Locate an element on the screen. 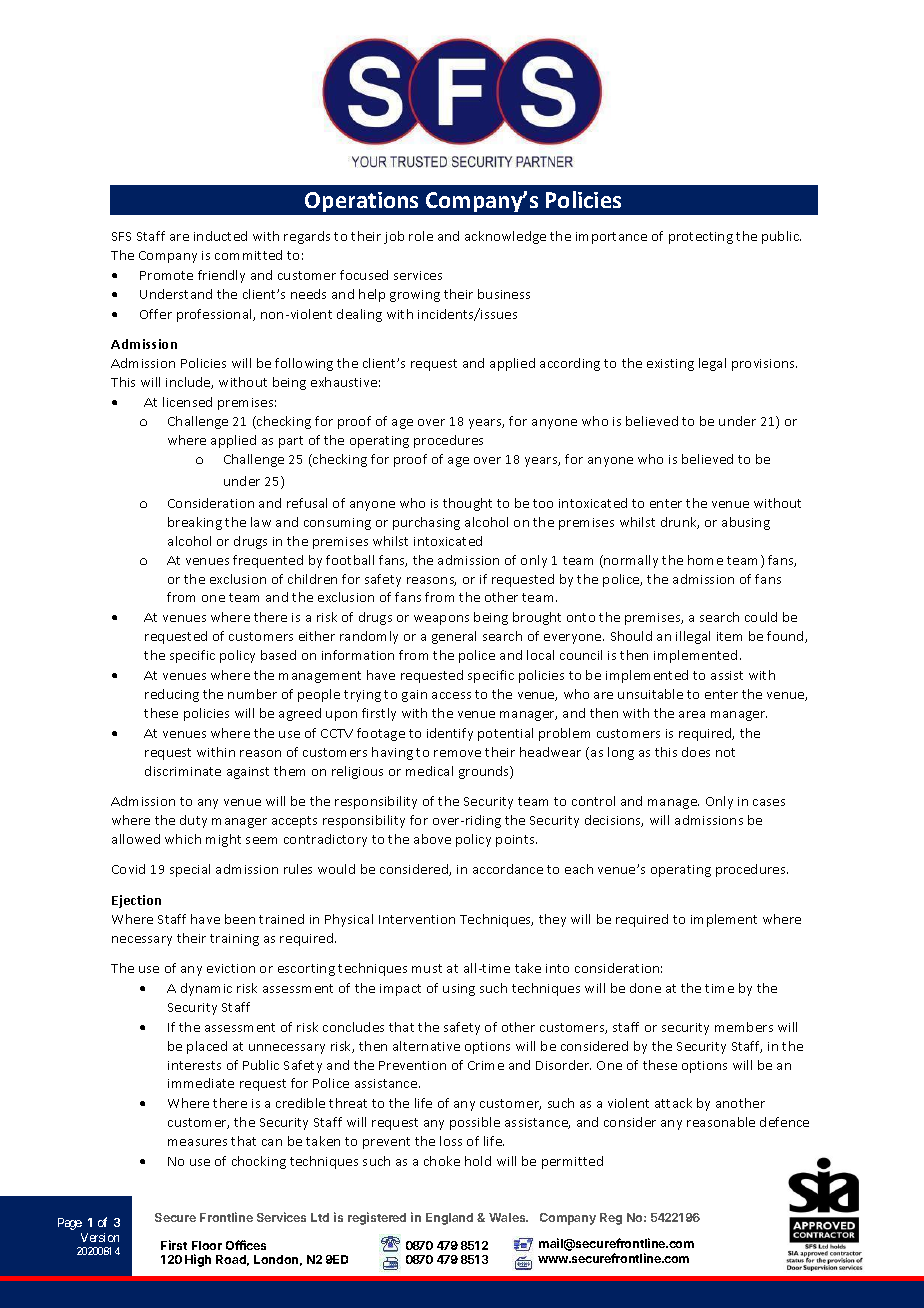 This screenshot has width=924, height=1308. Floor is located at coordinates (207, 1245).
